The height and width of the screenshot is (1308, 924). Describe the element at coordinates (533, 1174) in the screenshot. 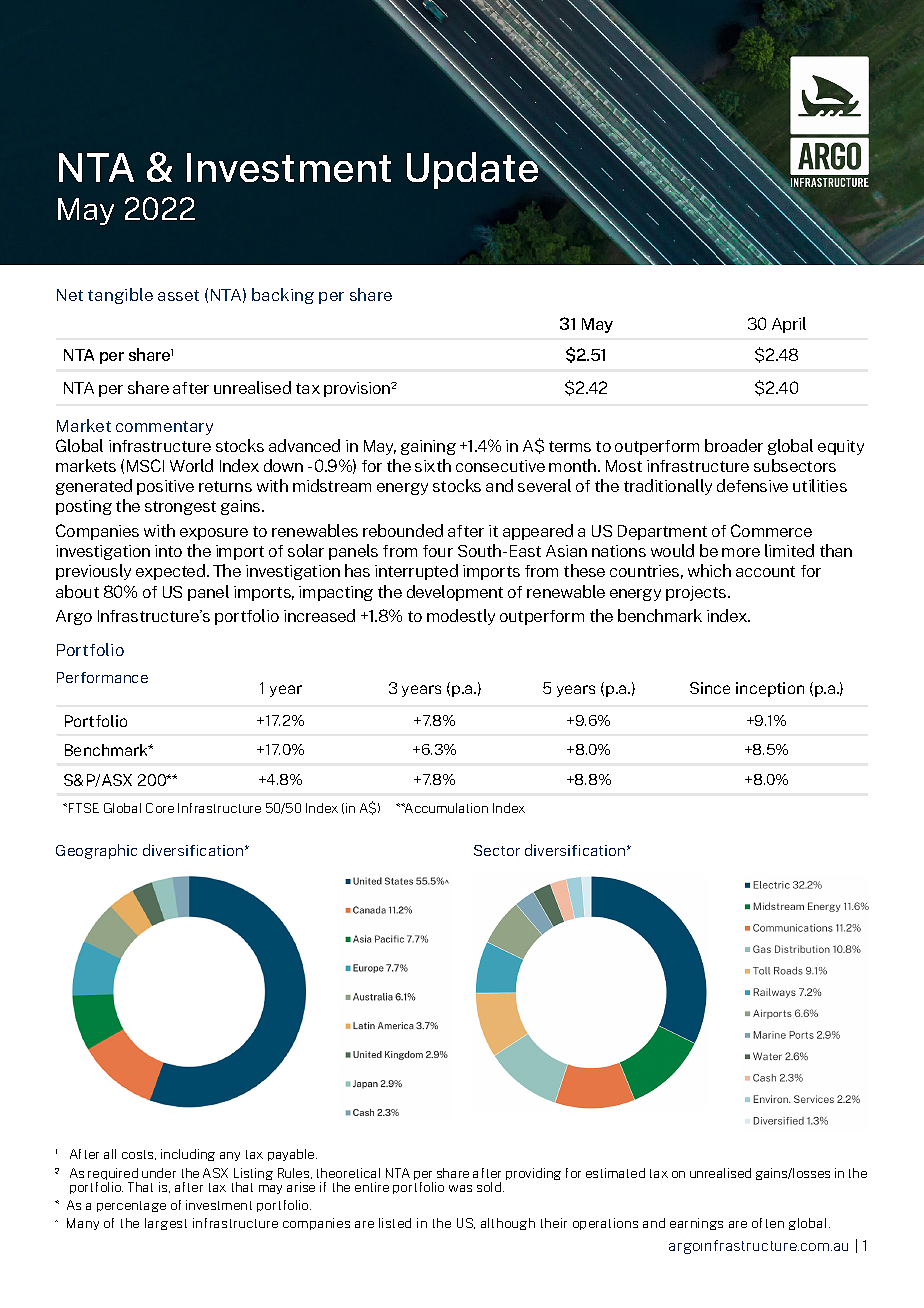

I see `providing` at that location.
